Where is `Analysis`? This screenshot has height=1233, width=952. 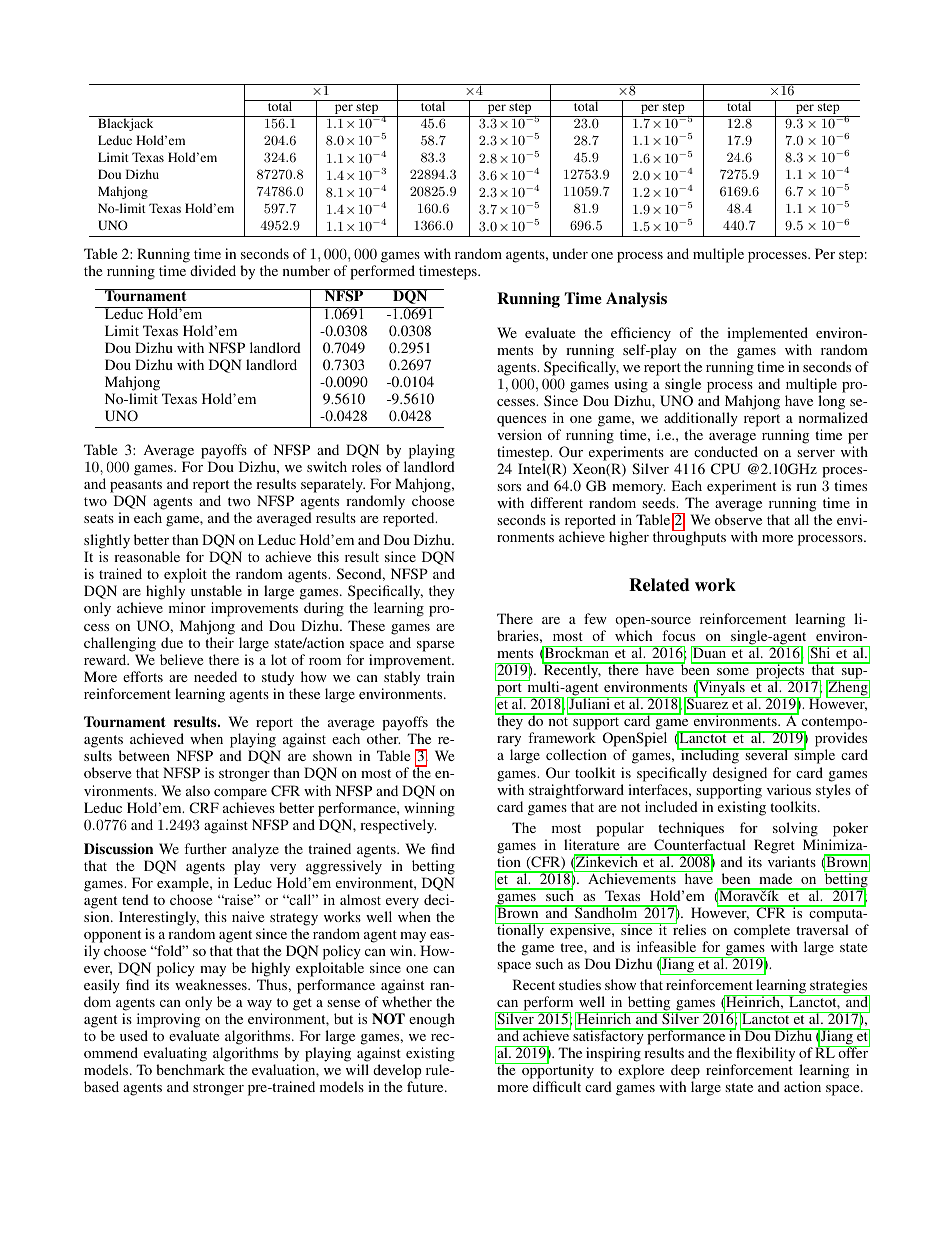
Analysis is located at coordinates (636, 300).
